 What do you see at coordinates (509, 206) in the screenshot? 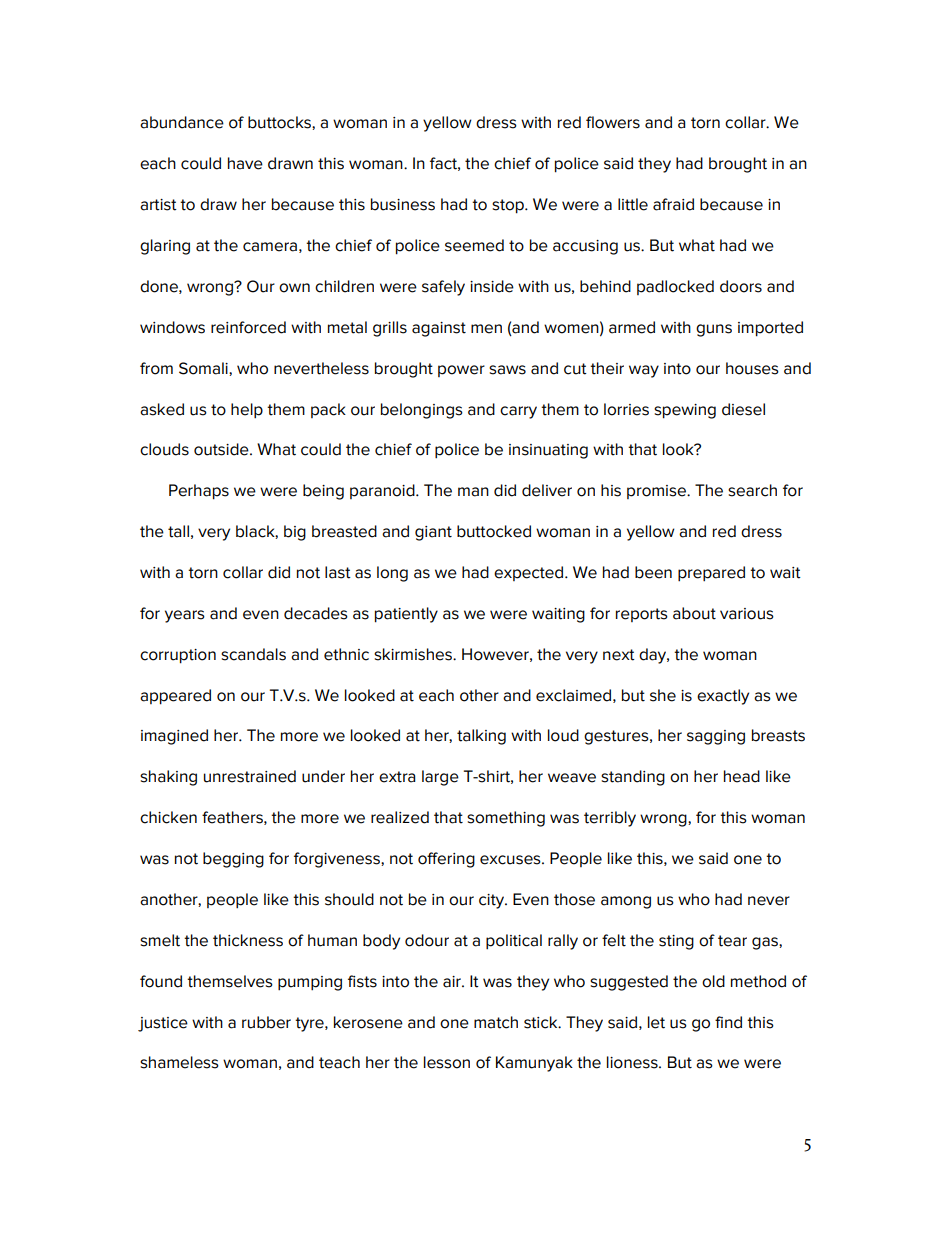
I see `stop` at bounding box center [509, 206].
